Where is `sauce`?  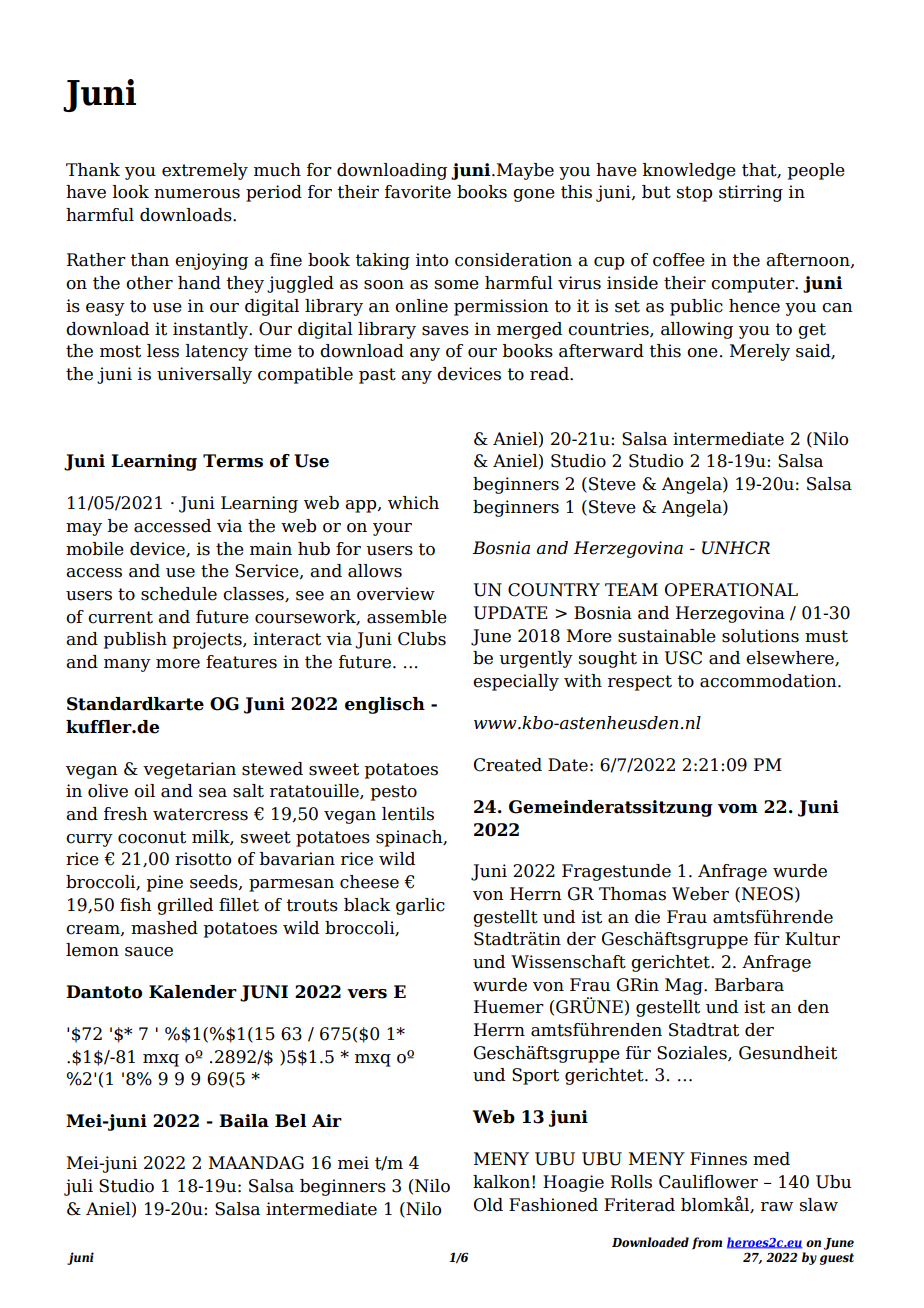 sauce is located at coordinates (149, 952).
